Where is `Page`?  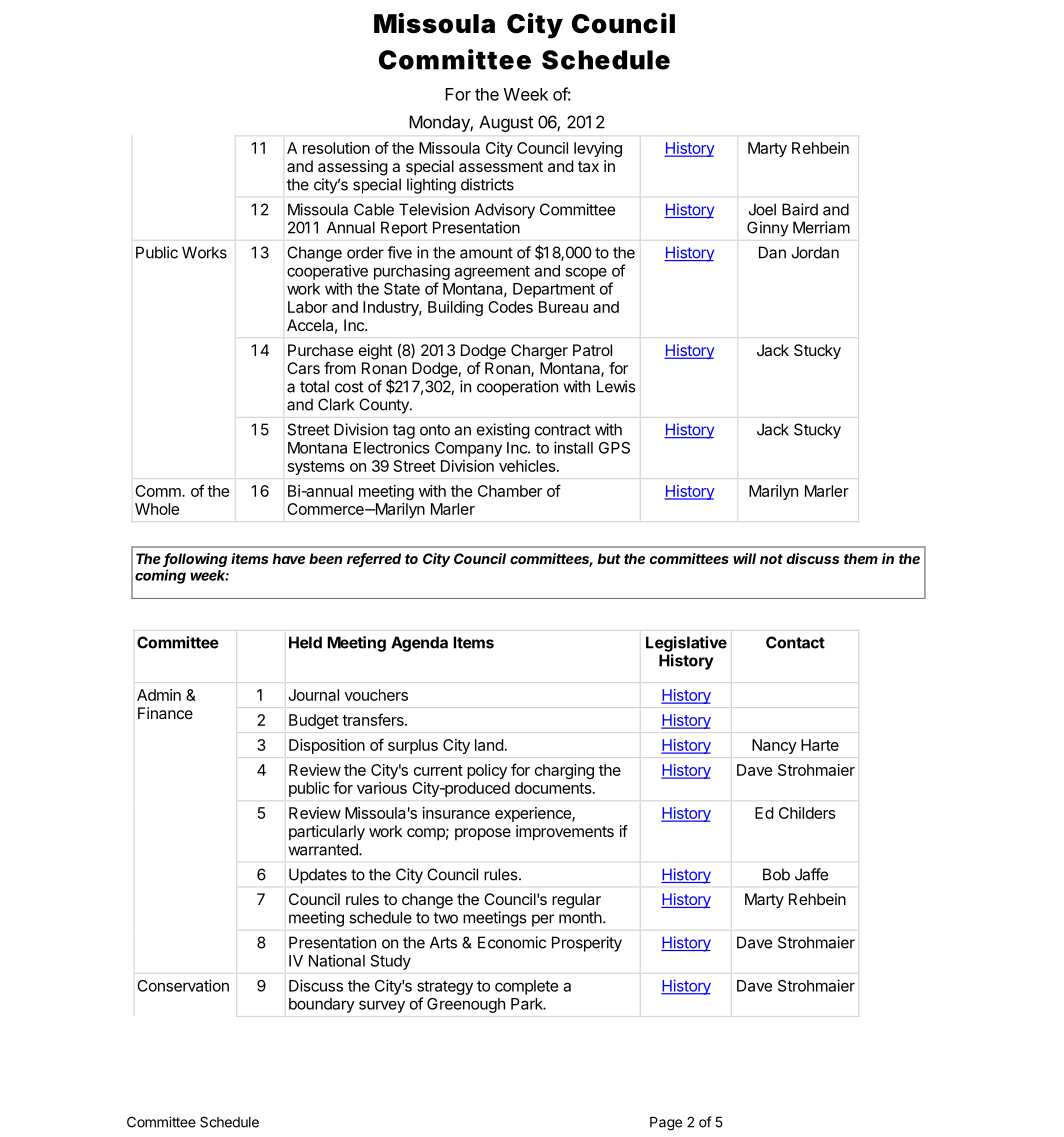 Page is located at coordinates (666, 1124).
